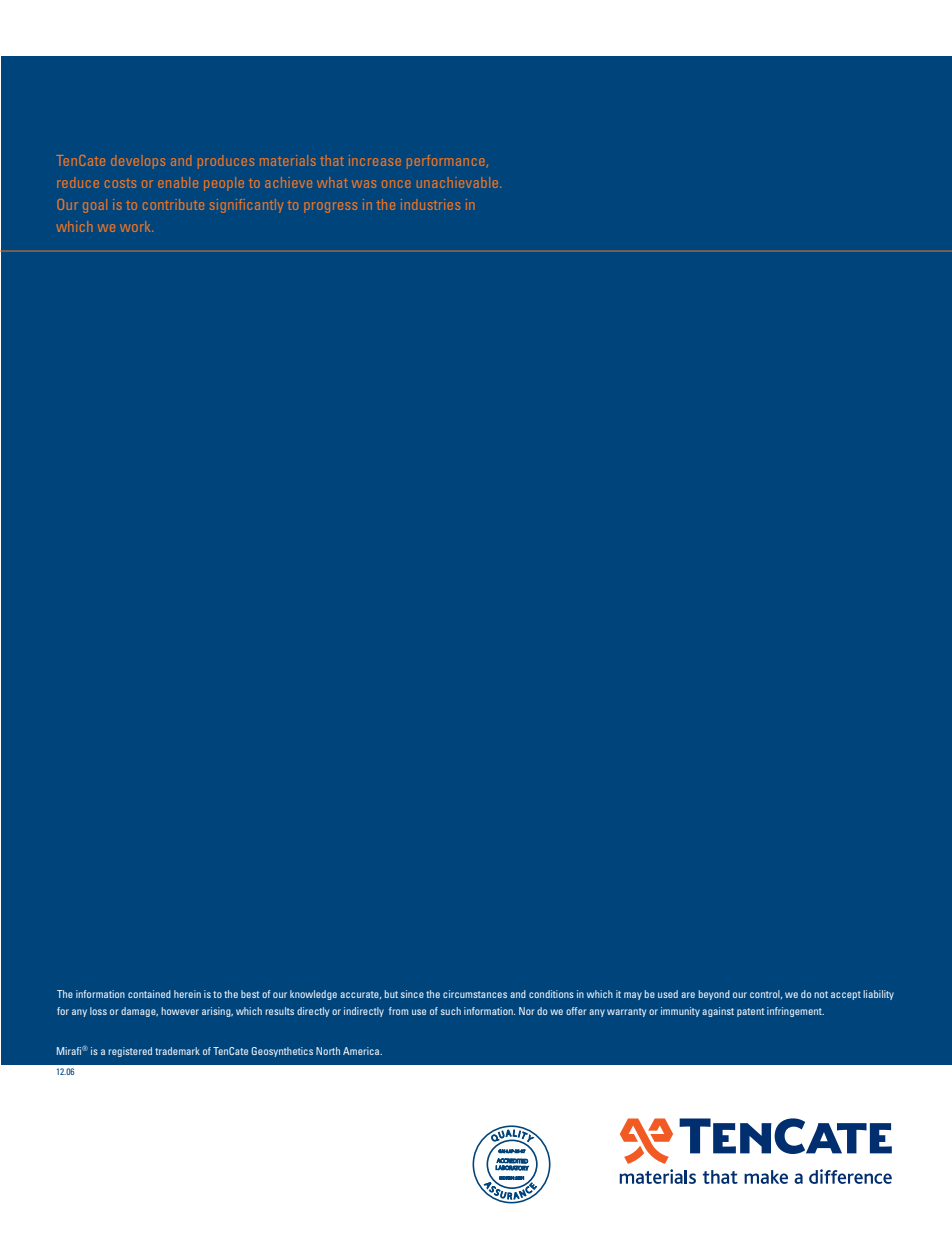 This screenshot has width=952, height=1233. I want to click on such, so click(451, 1011).
